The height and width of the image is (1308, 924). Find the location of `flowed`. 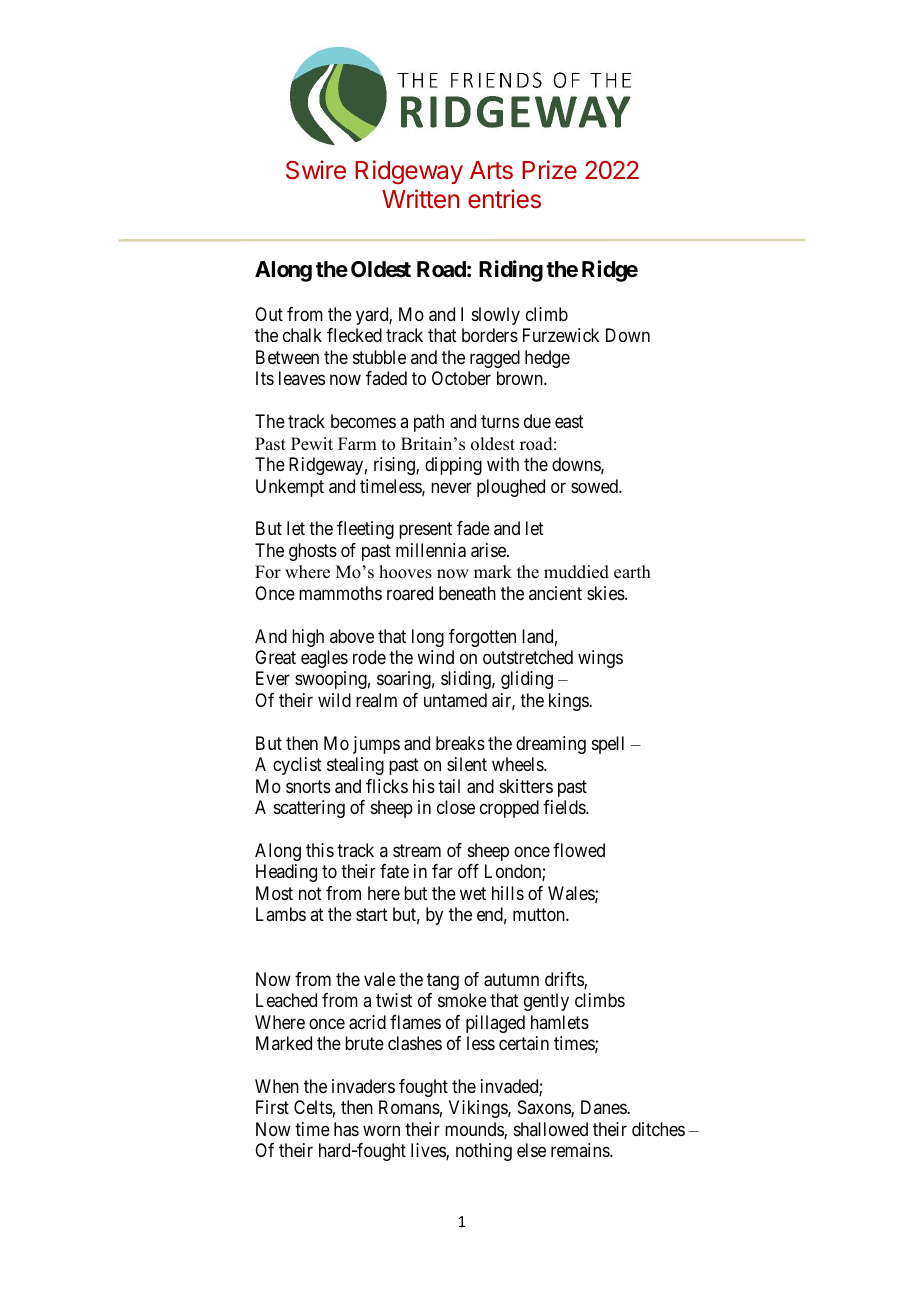

flowed is located at coordinates (579, 850).
